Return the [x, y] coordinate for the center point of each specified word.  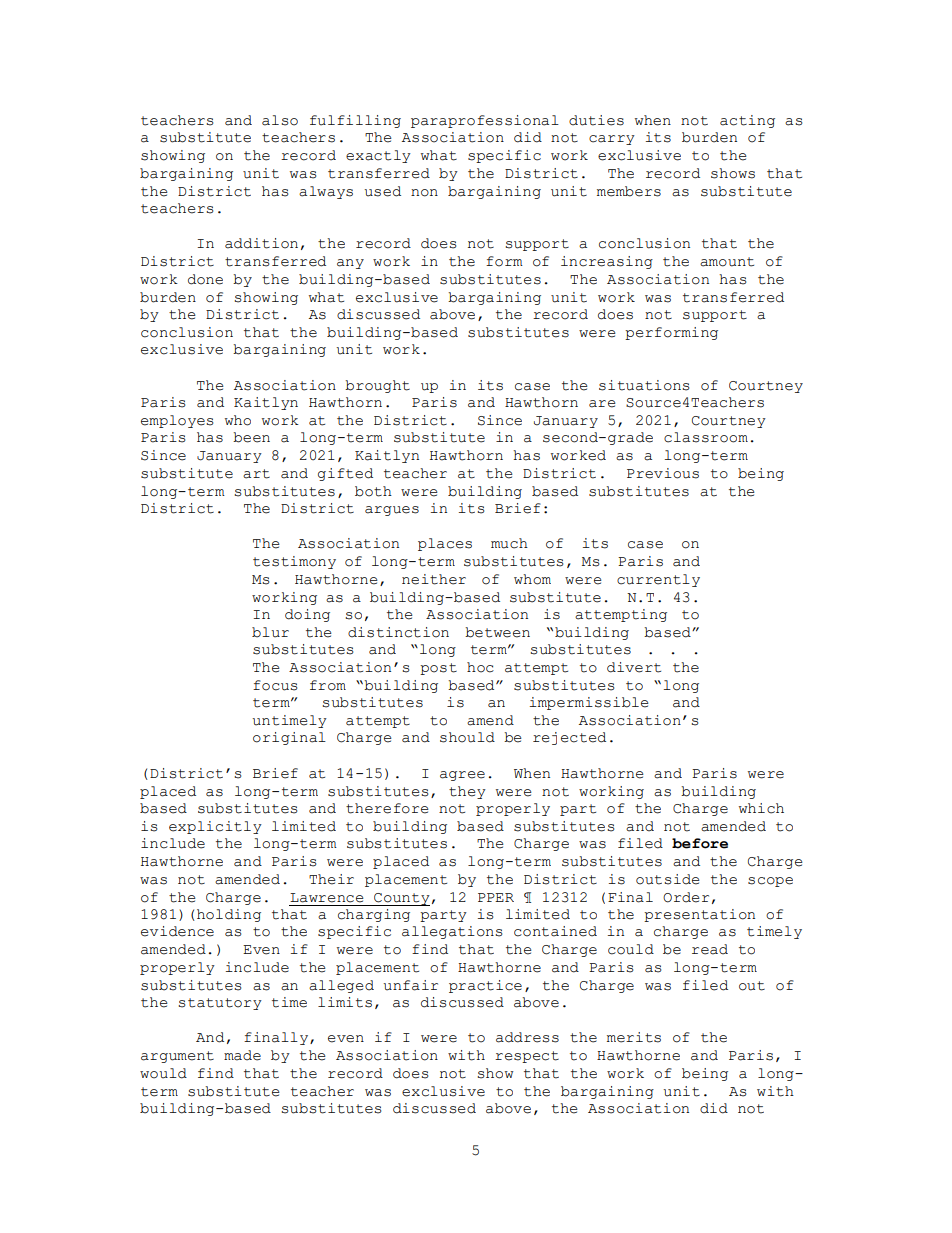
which [761, 808]
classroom [706, 437]
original [289, 738]
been [251, 437]
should [467, 737]
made [242, 1055]
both [373, 491]
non [424, 193]
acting [747, 121]
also [280, 120]
